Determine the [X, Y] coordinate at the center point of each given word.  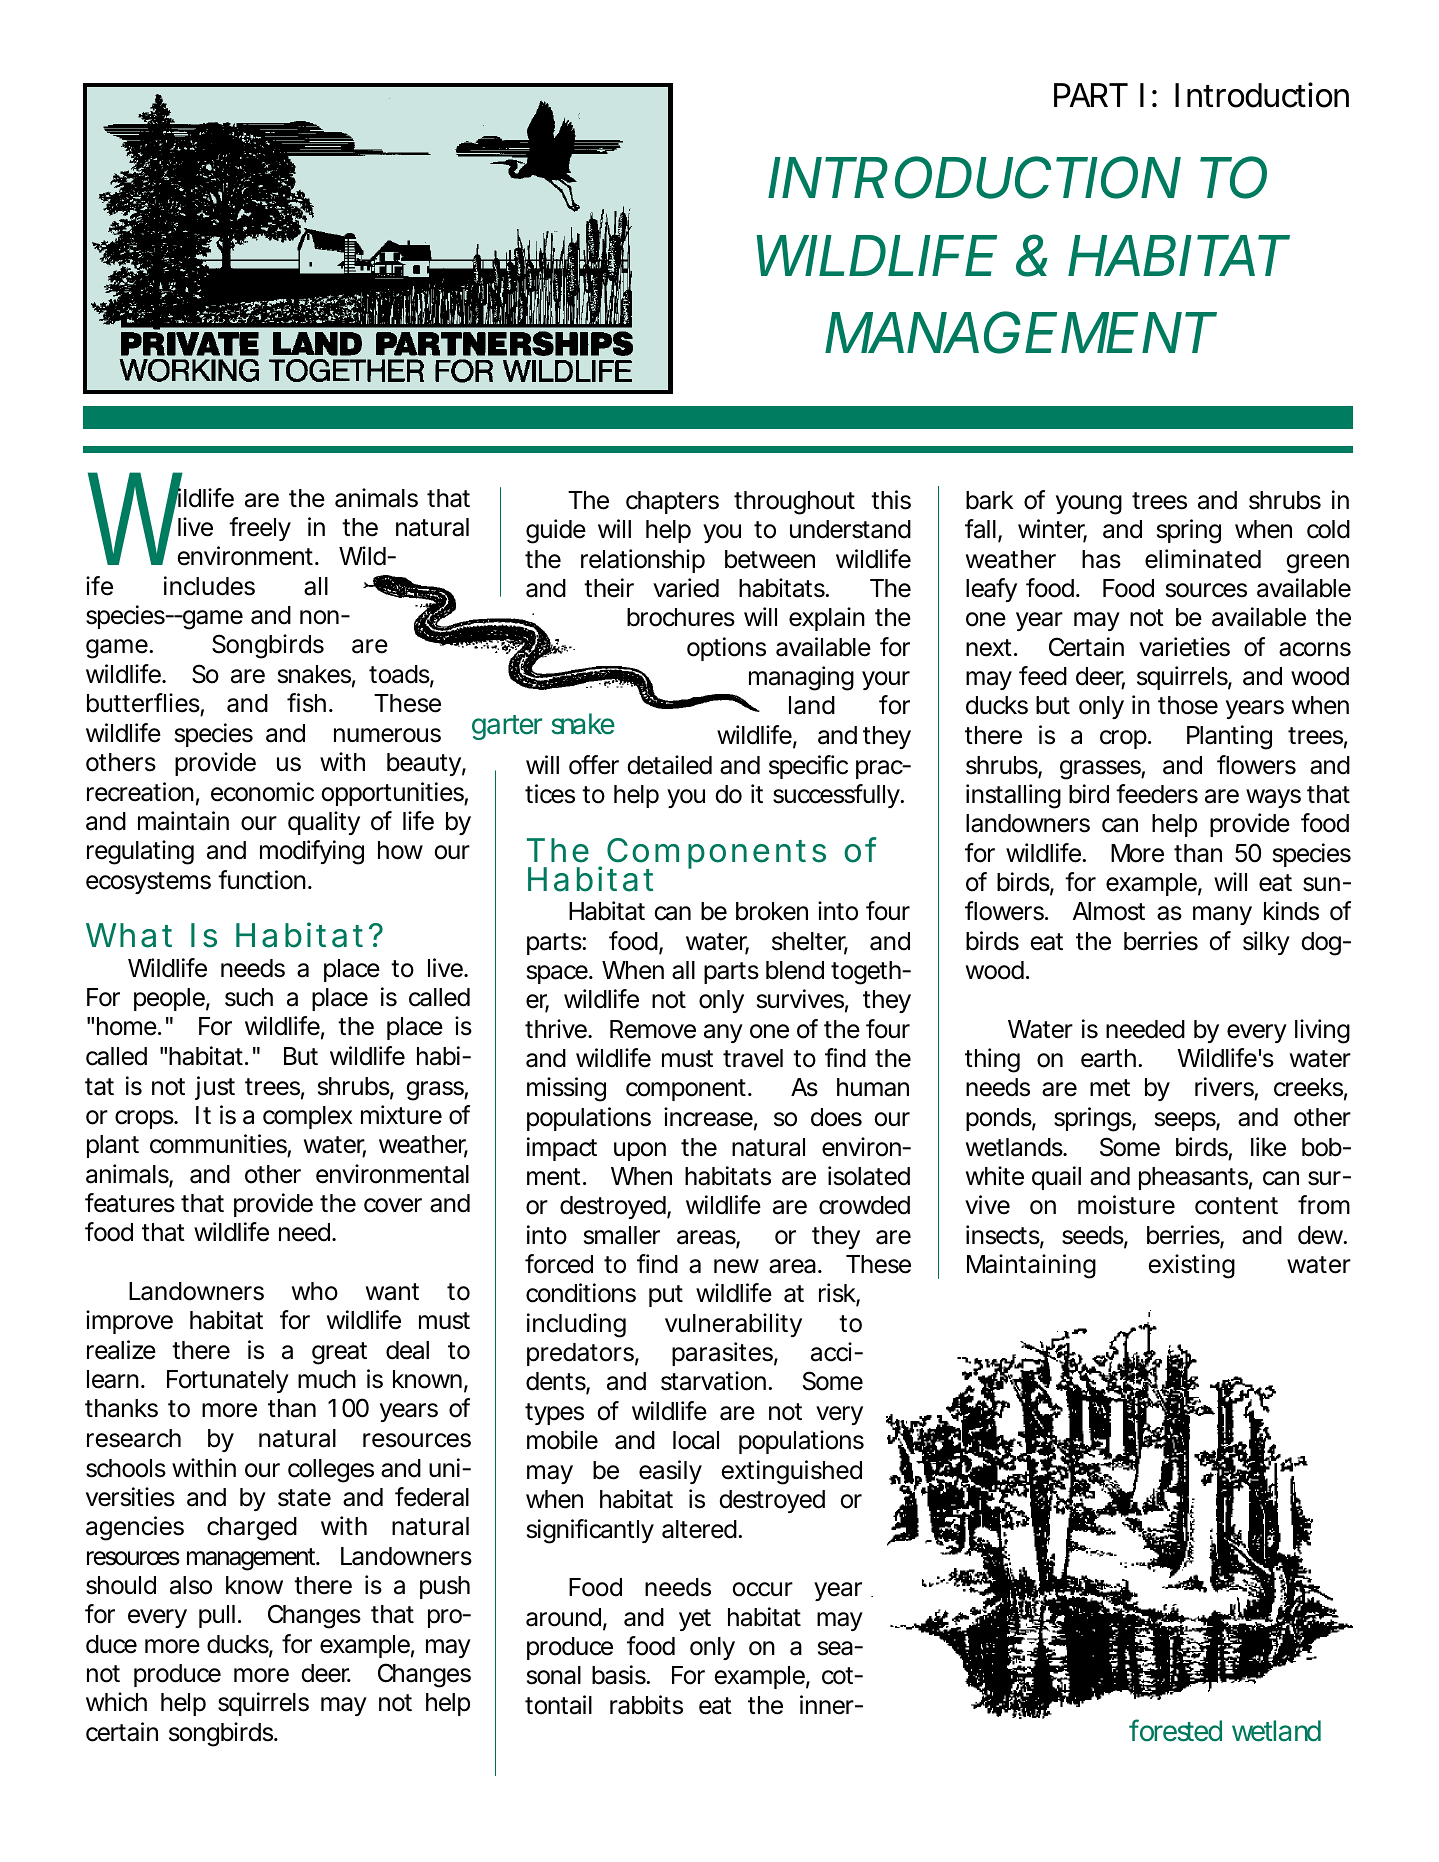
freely [260, 529]
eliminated [1203, 559]
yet [695, 1620]
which [116, 1702]
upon [640, 1151]
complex [307, 1117]
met [1110, 1088]
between [770, 559]
